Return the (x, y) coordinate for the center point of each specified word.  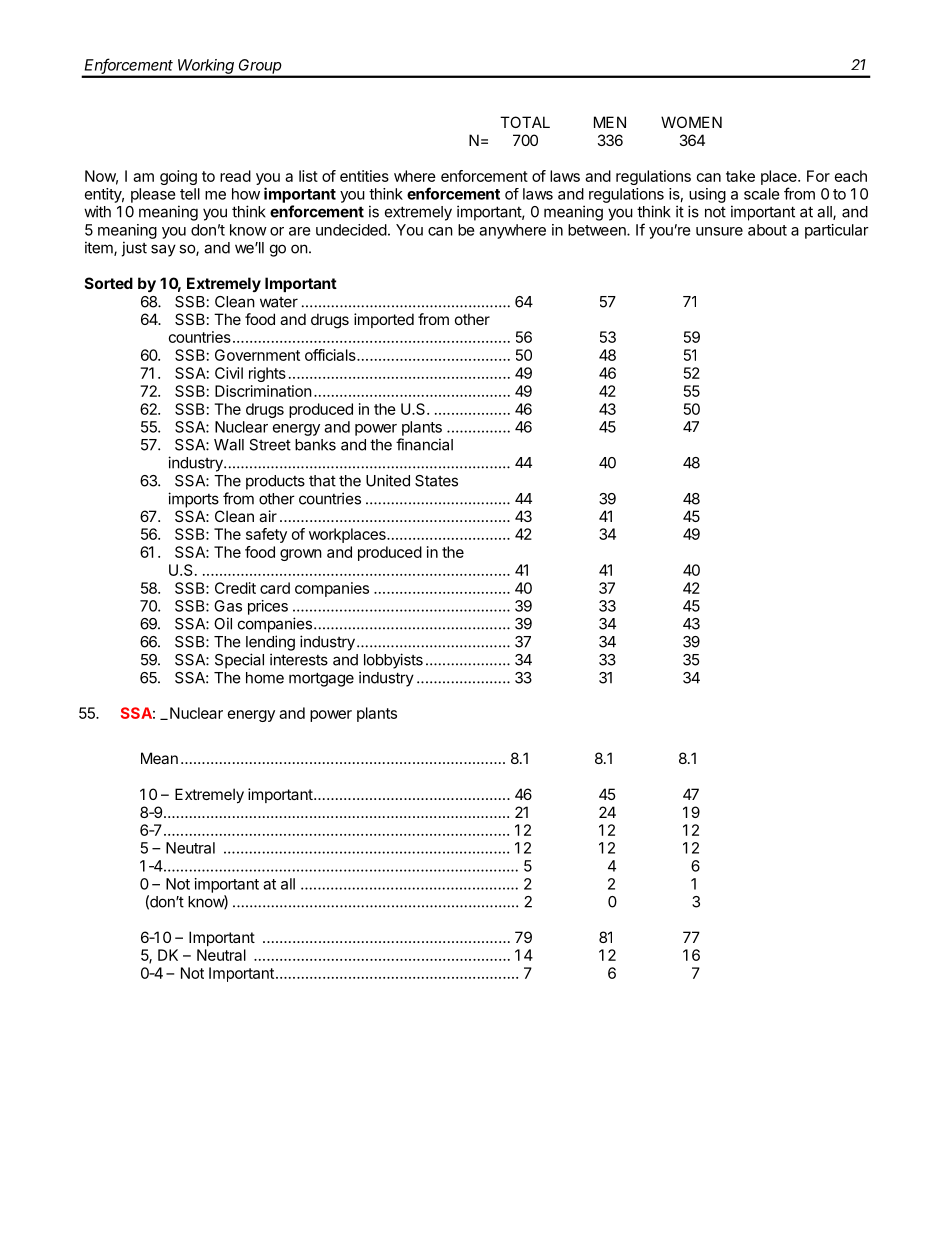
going (178, 177)
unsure (719, 231)
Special (239, 661)
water (279, 302)
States (436, 481)
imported (384, 320)
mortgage (321, 679)
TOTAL (525, 122)
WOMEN (691, 122)
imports (193, 500)
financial (424, 444)
